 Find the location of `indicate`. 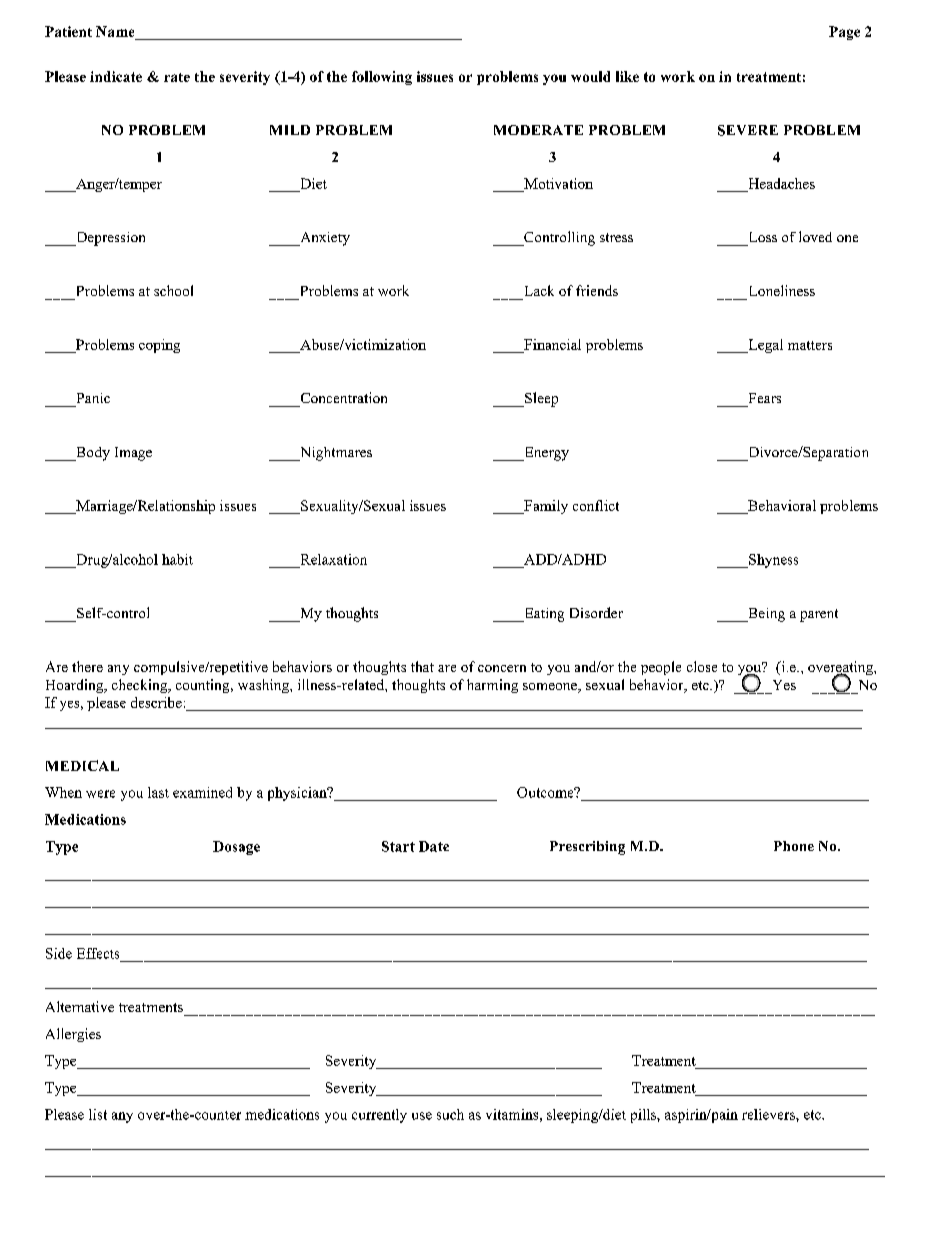

indicate is located at coordinates (116, 76).
